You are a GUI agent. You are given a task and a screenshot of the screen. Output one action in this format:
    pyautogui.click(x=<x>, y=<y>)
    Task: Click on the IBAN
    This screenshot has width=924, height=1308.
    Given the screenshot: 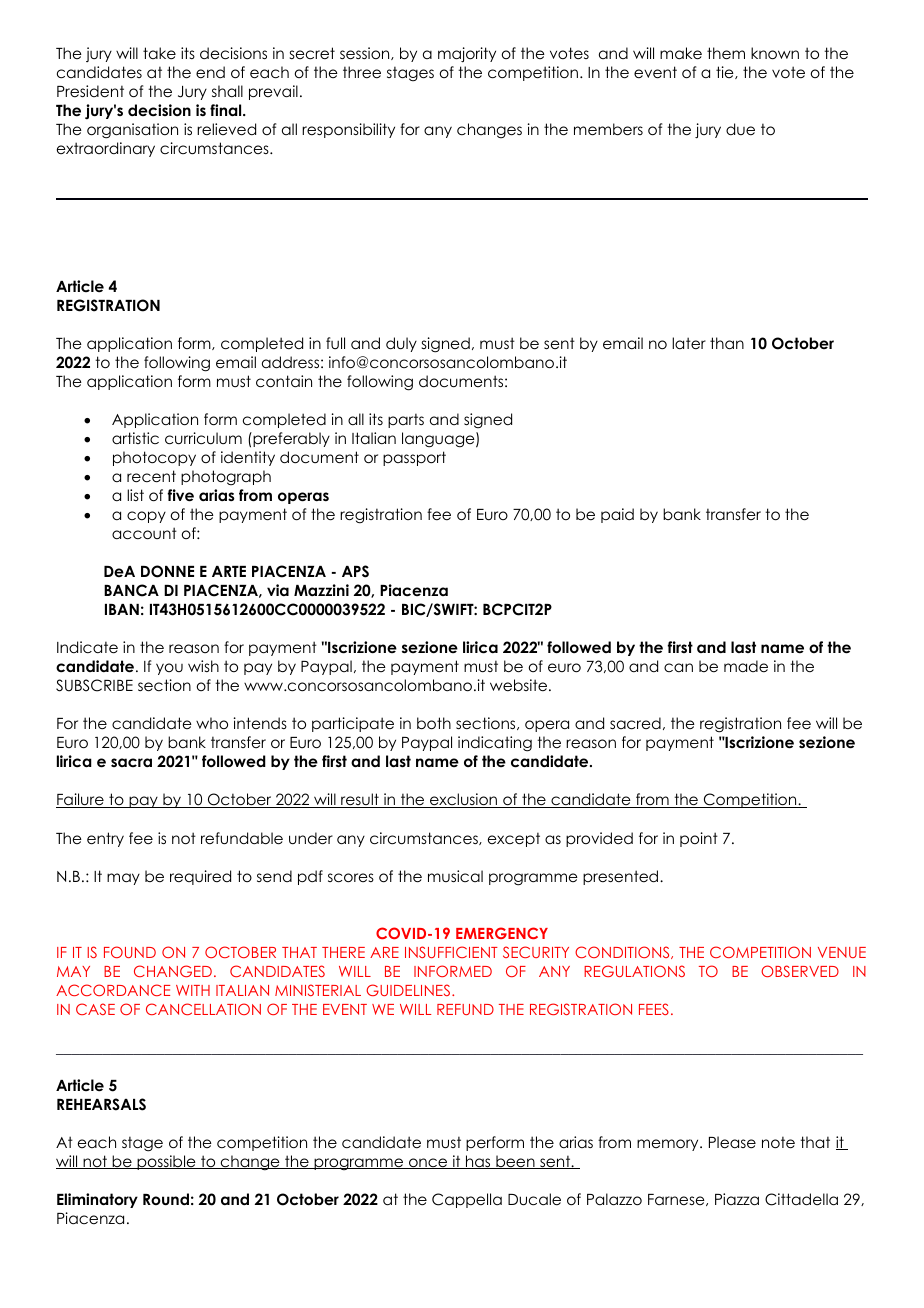 What is the action you would take?
    pyautogui.click(x=122, y=609)
